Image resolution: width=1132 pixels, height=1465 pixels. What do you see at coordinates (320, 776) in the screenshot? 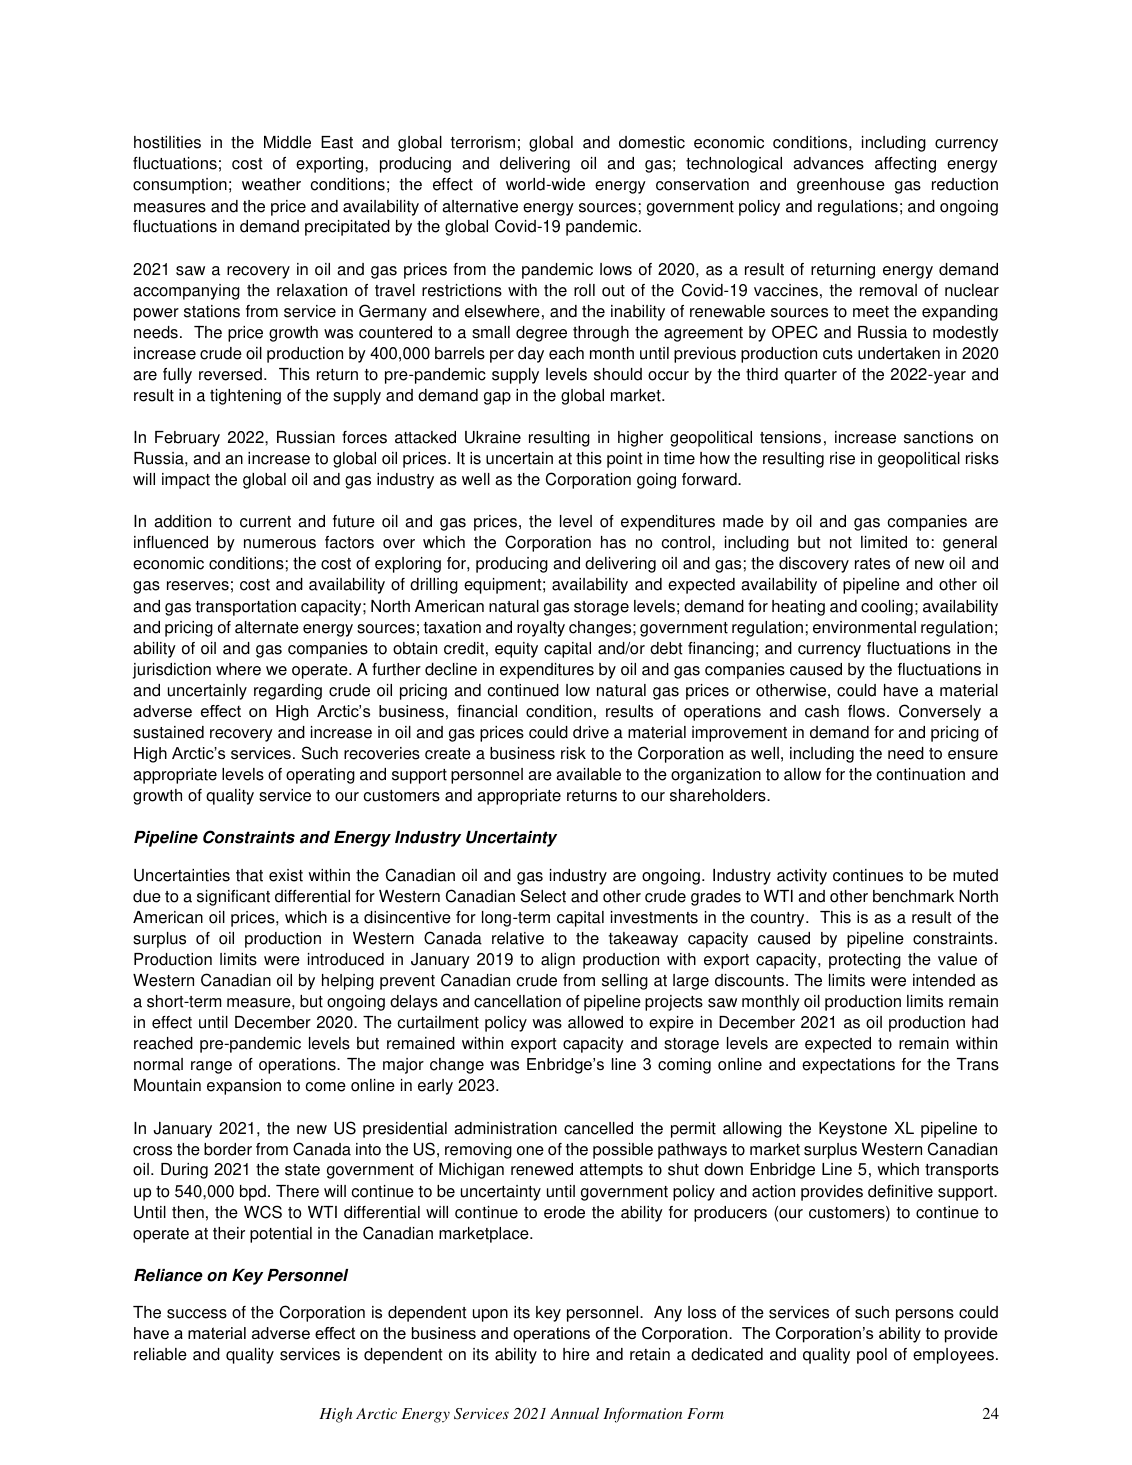
I see `operating` at bounding box center [320, 776].
